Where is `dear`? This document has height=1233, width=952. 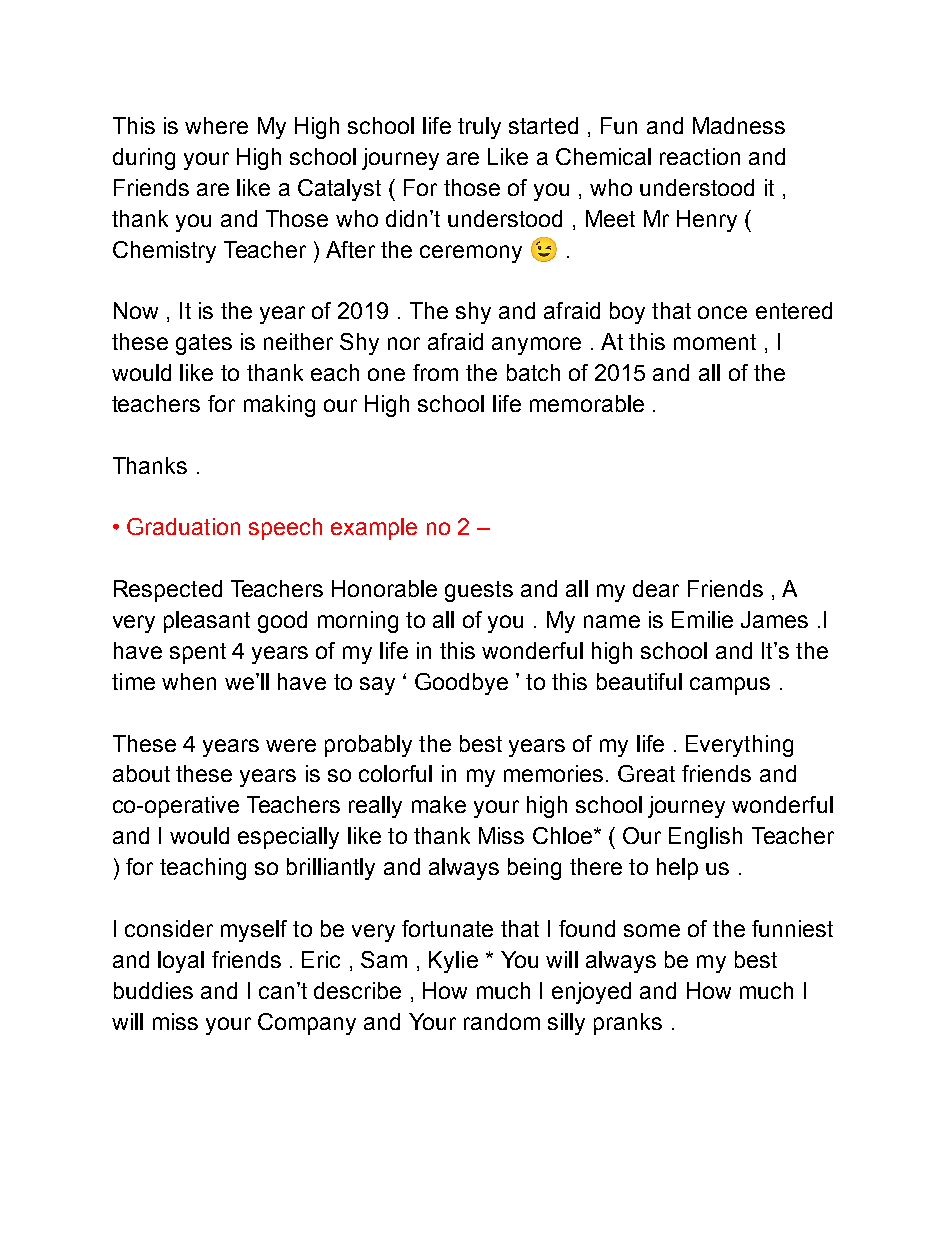 dear is located at coordinates (656, 588).
